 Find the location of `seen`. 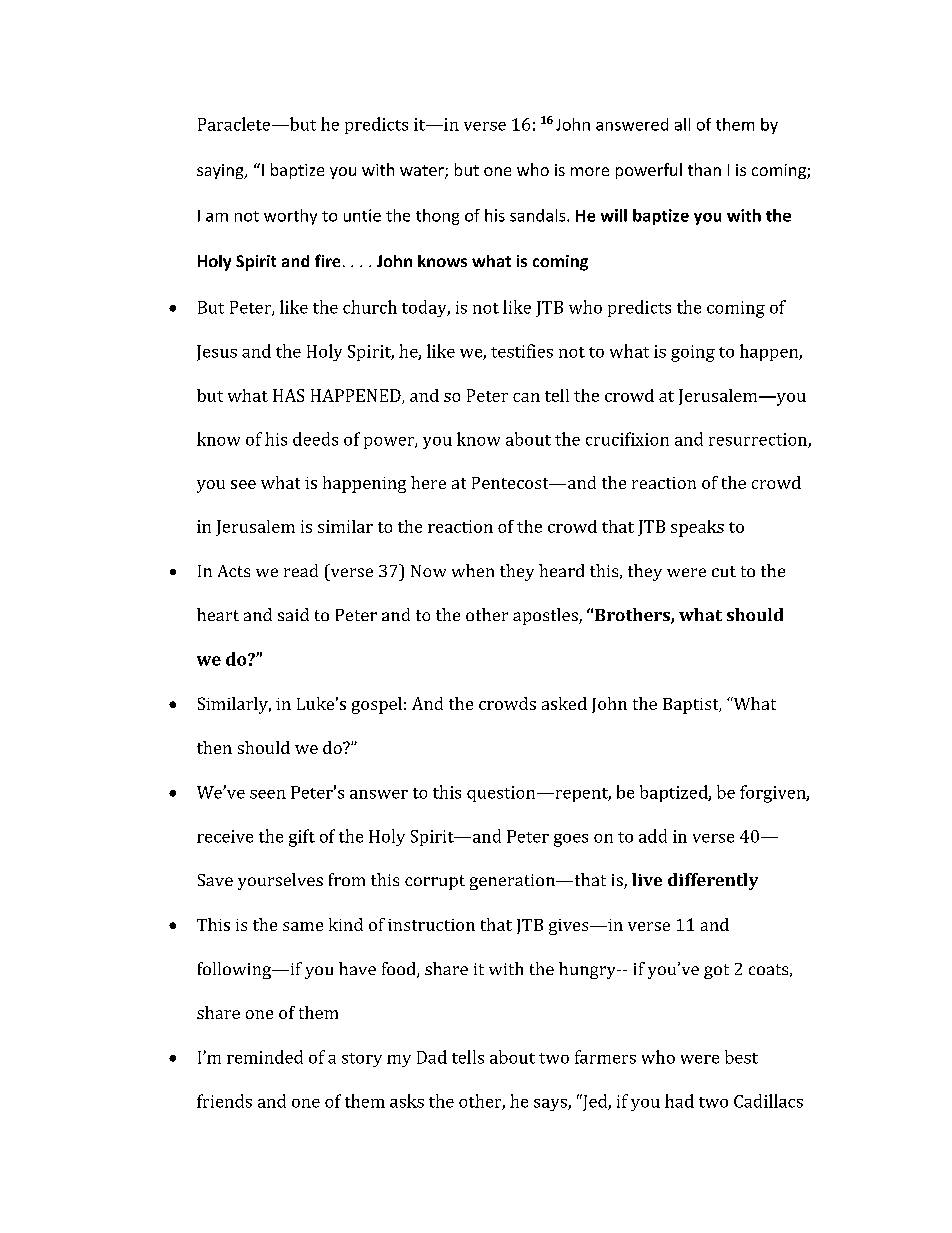

seen is located at coordinates (268, 794).
